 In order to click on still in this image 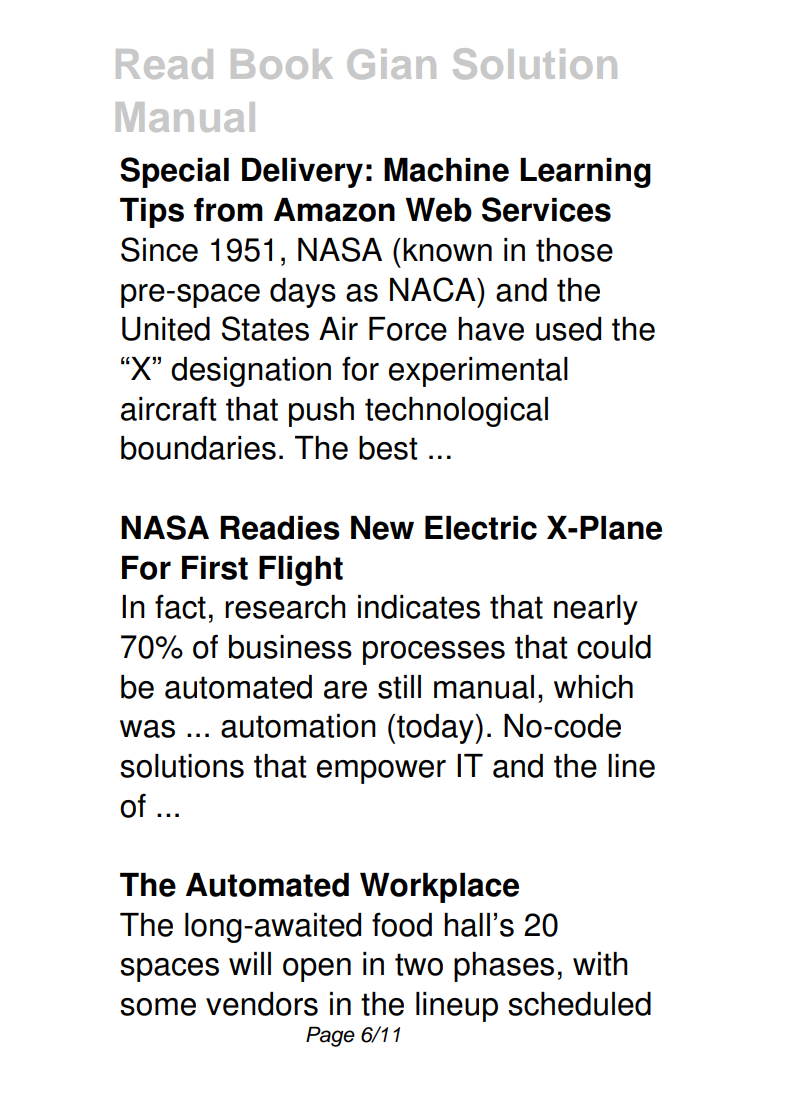, I will do `click(399, 687)`.
